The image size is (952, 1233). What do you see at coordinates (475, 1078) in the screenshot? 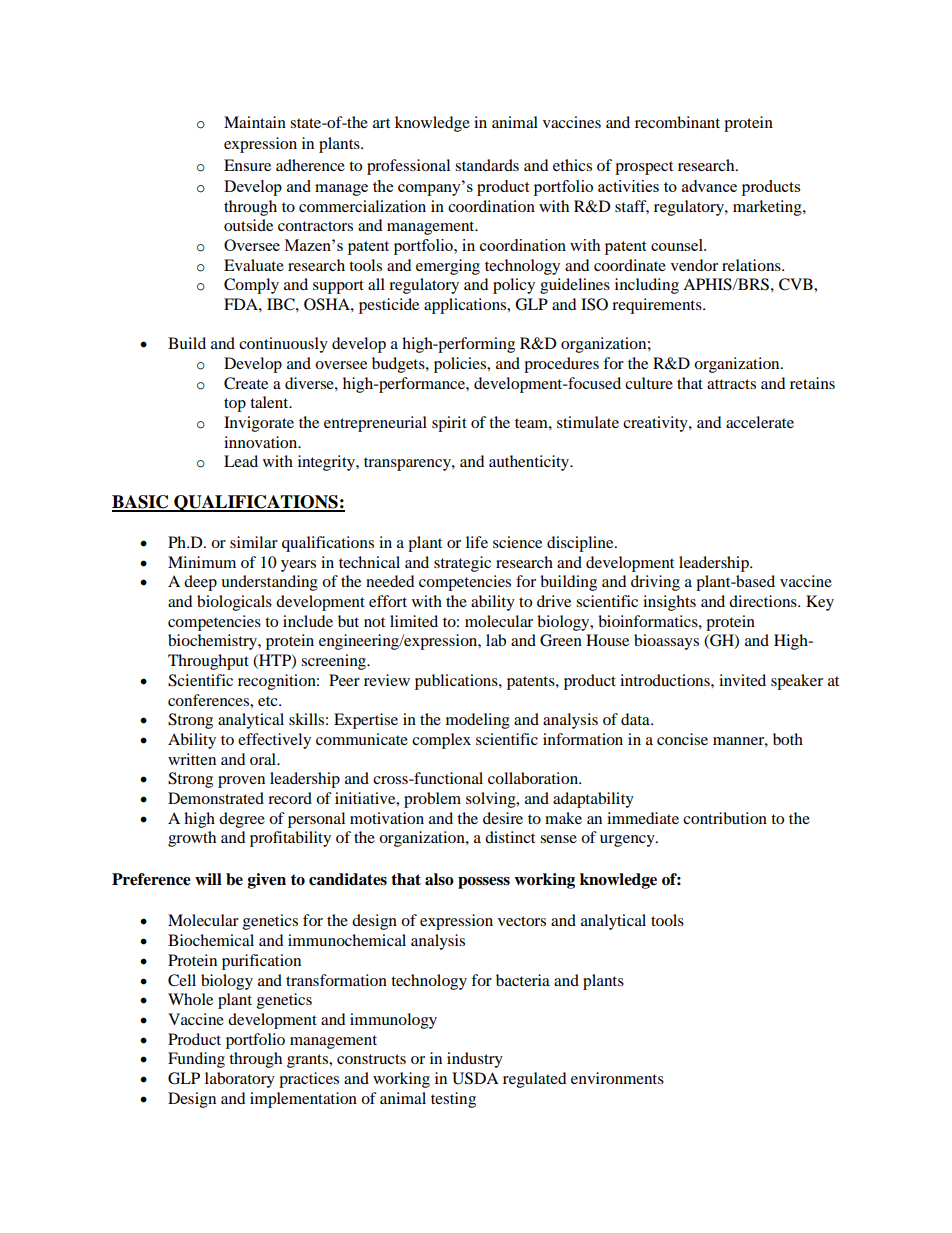
I see `USDA` at bounding box center [475, 1078].
